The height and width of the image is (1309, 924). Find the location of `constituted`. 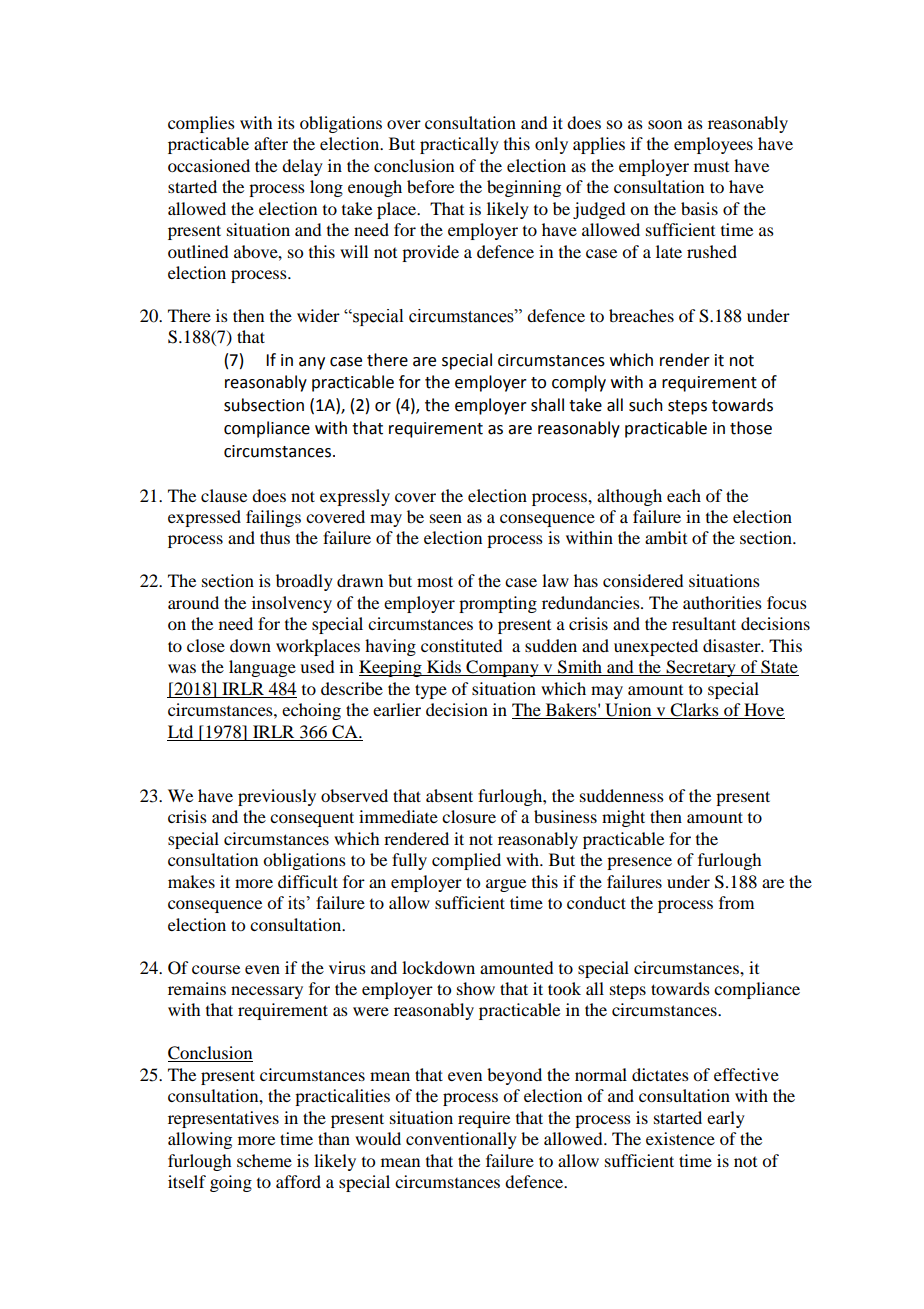

constituted is located at coordinates (461, 645).
